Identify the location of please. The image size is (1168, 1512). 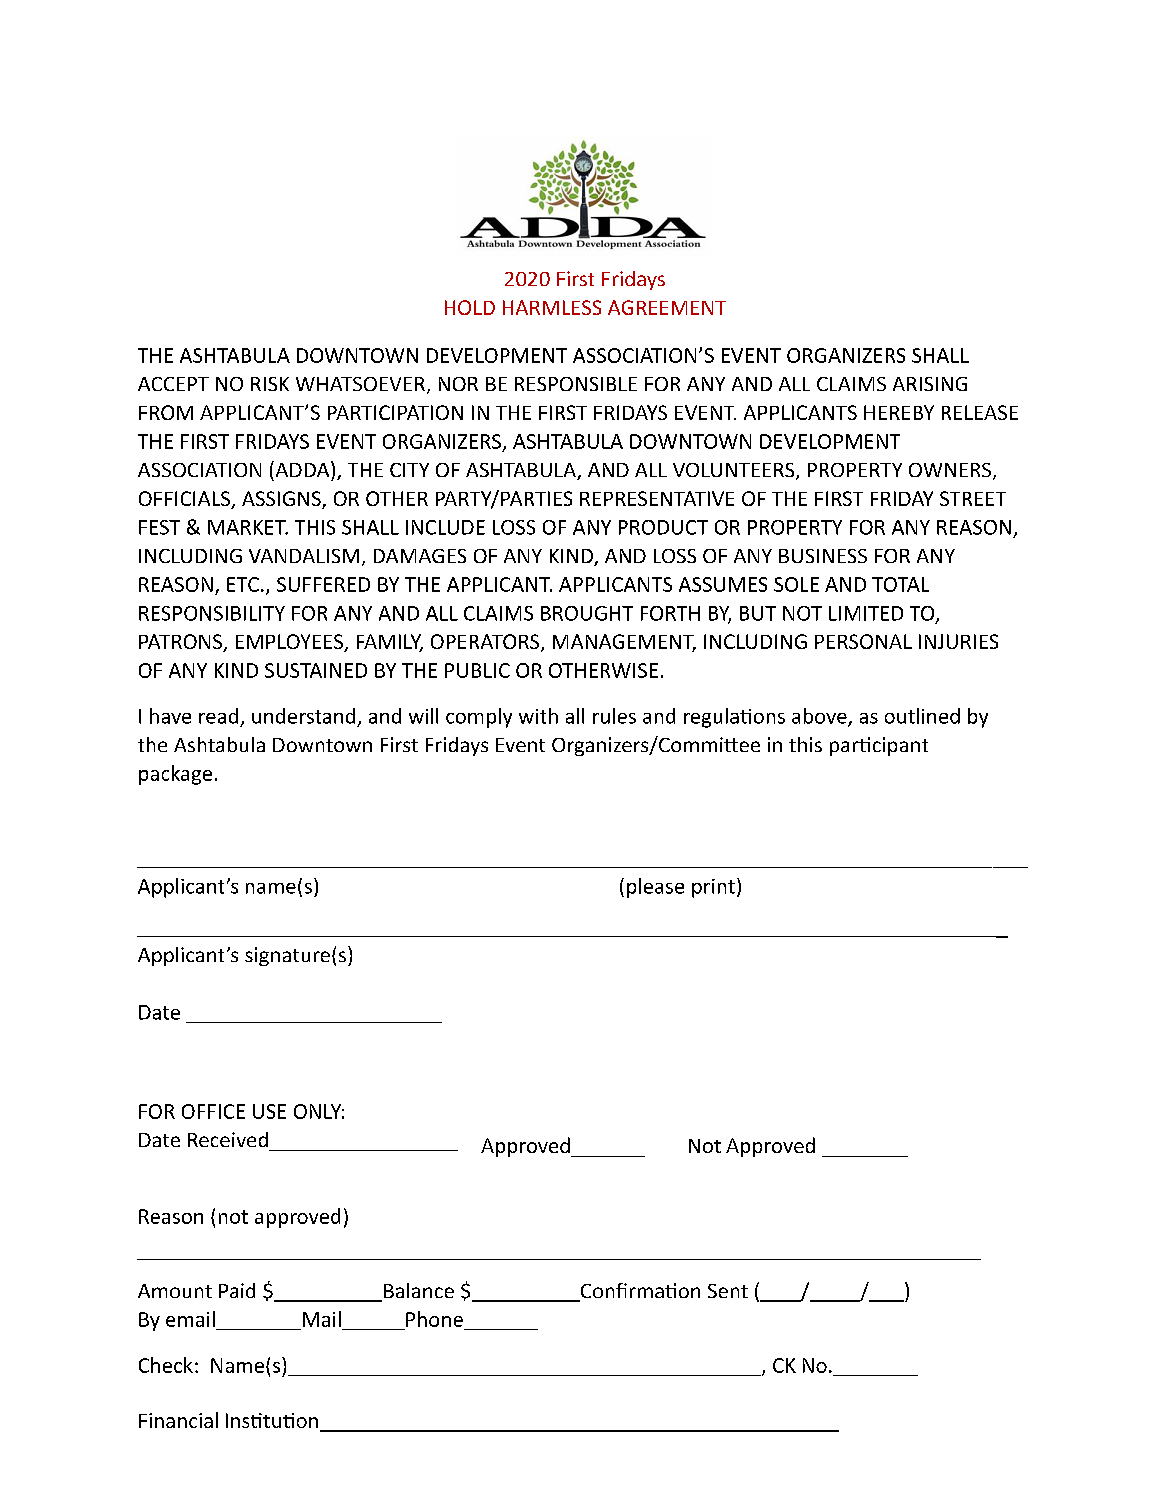
(655, 888).
